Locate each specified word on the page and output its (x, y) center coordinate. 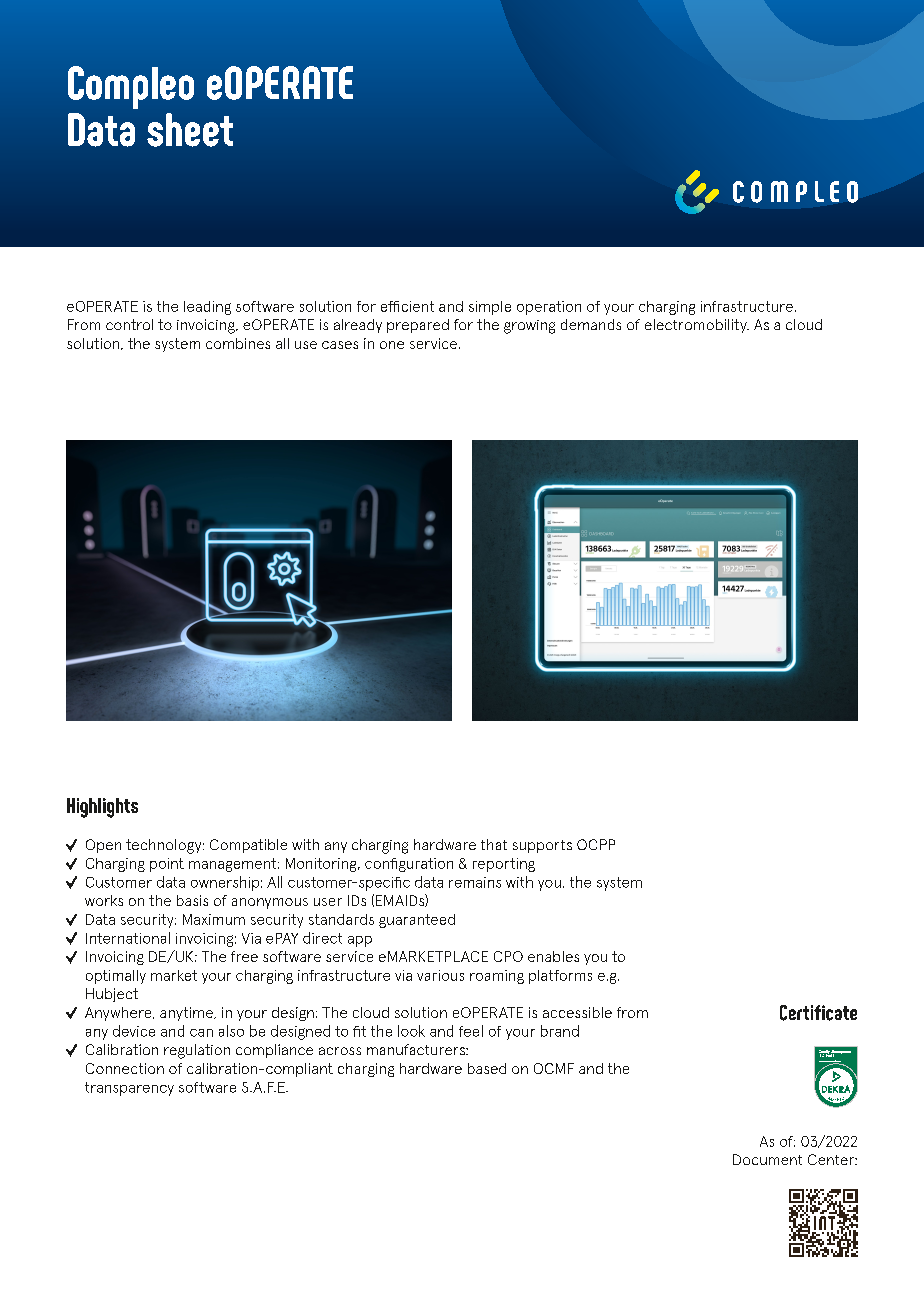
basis (192, 900)
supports (542, 846)
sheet (190, 130)
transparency (129, 1089)
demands (591, 324)
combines (238, 343)
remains (475, 882)
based (487, 1068)
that (494, 844)
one (392, 345)
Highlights (102, 808)
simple (490, 308)
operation (549, 308)
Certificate (818, 1013)
